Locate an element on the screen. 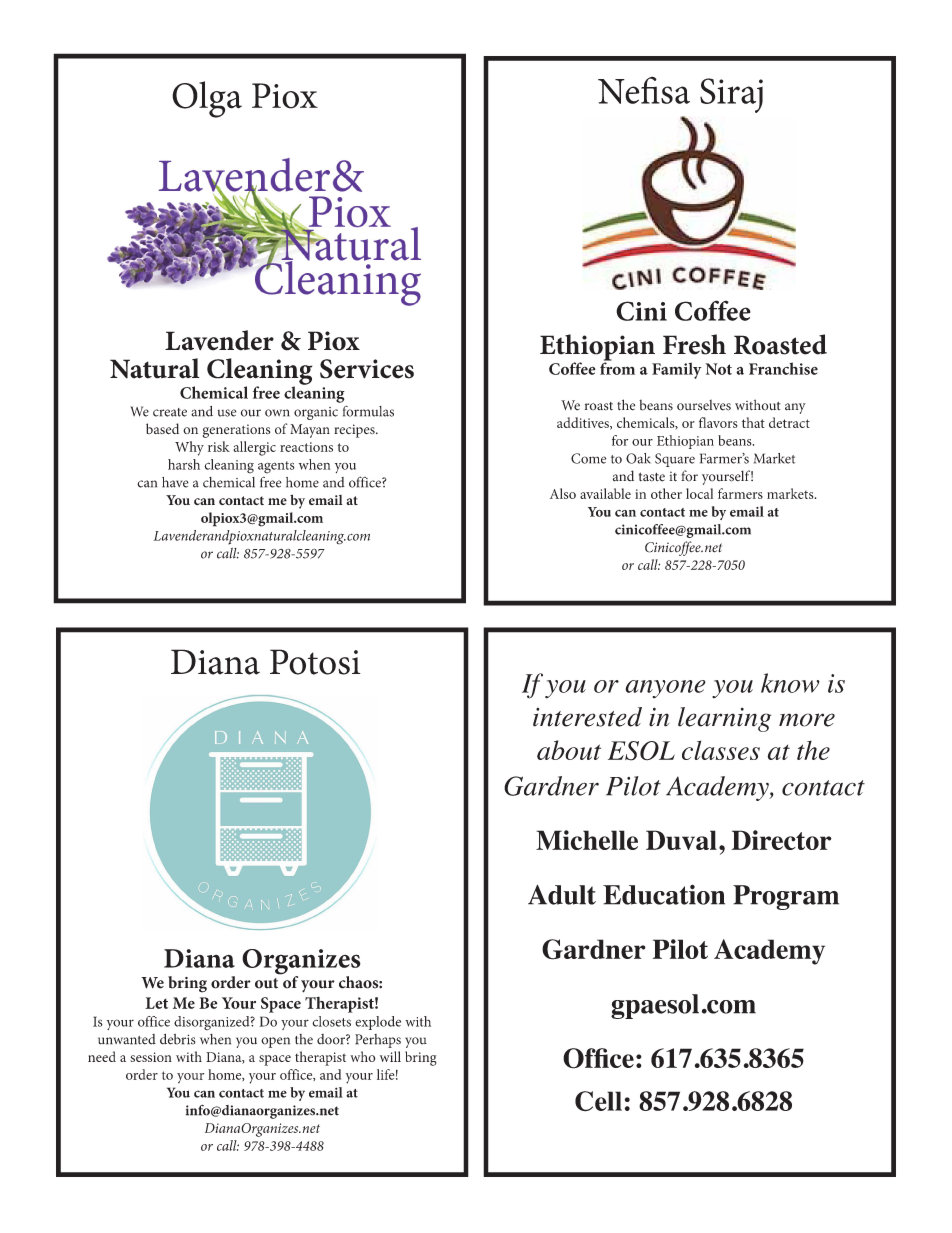  Services is located at coordinates (367, 369).
